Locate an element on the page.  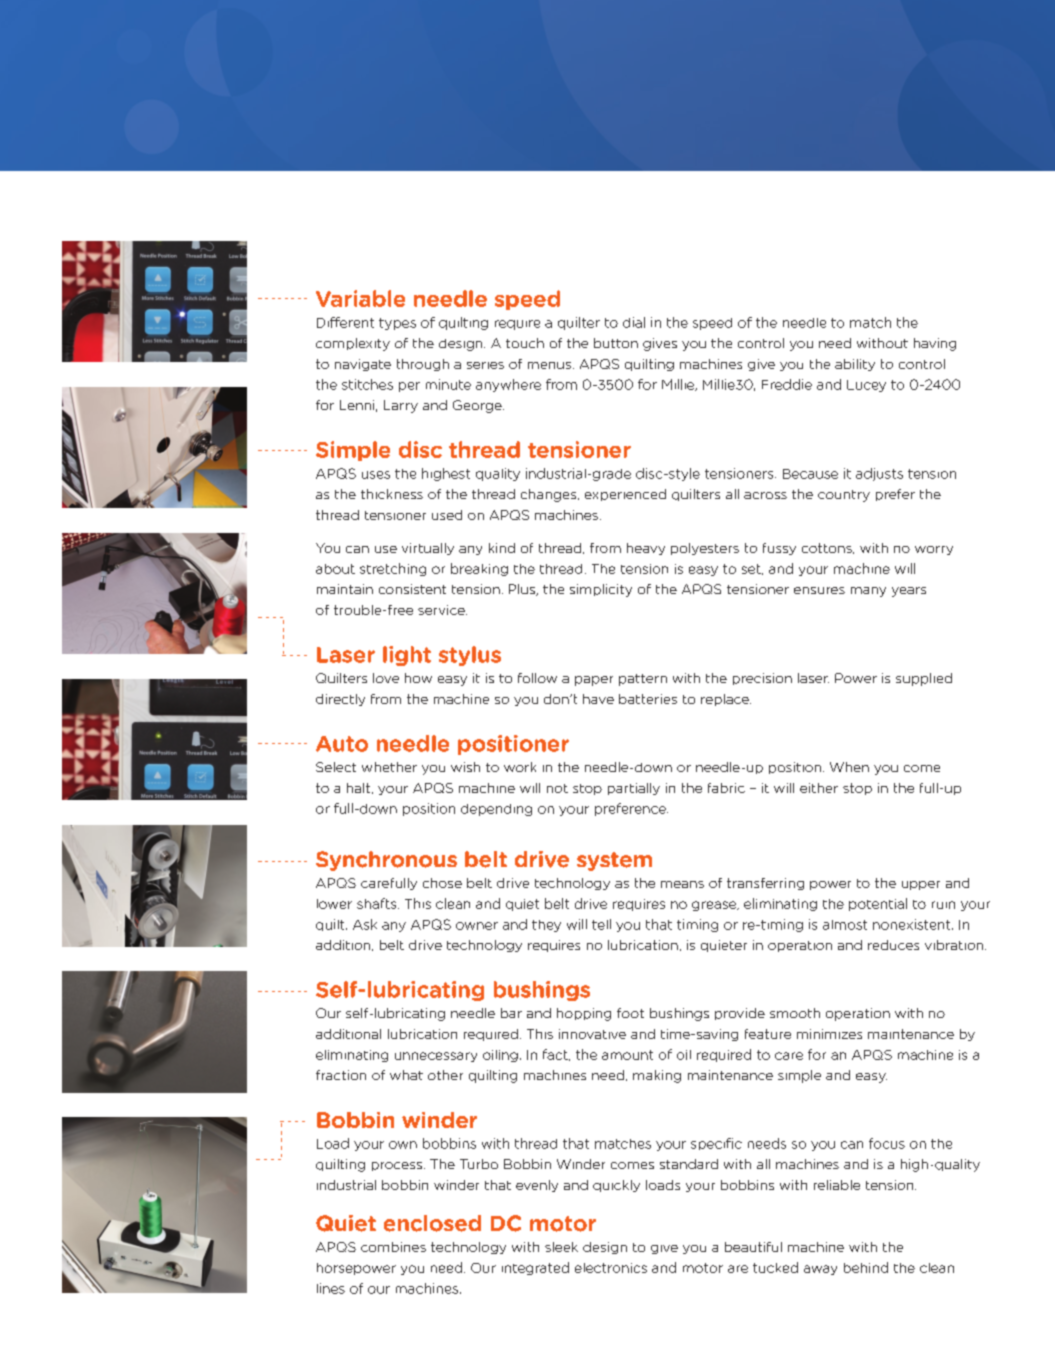
dial is located at coordinates (634, 322).
